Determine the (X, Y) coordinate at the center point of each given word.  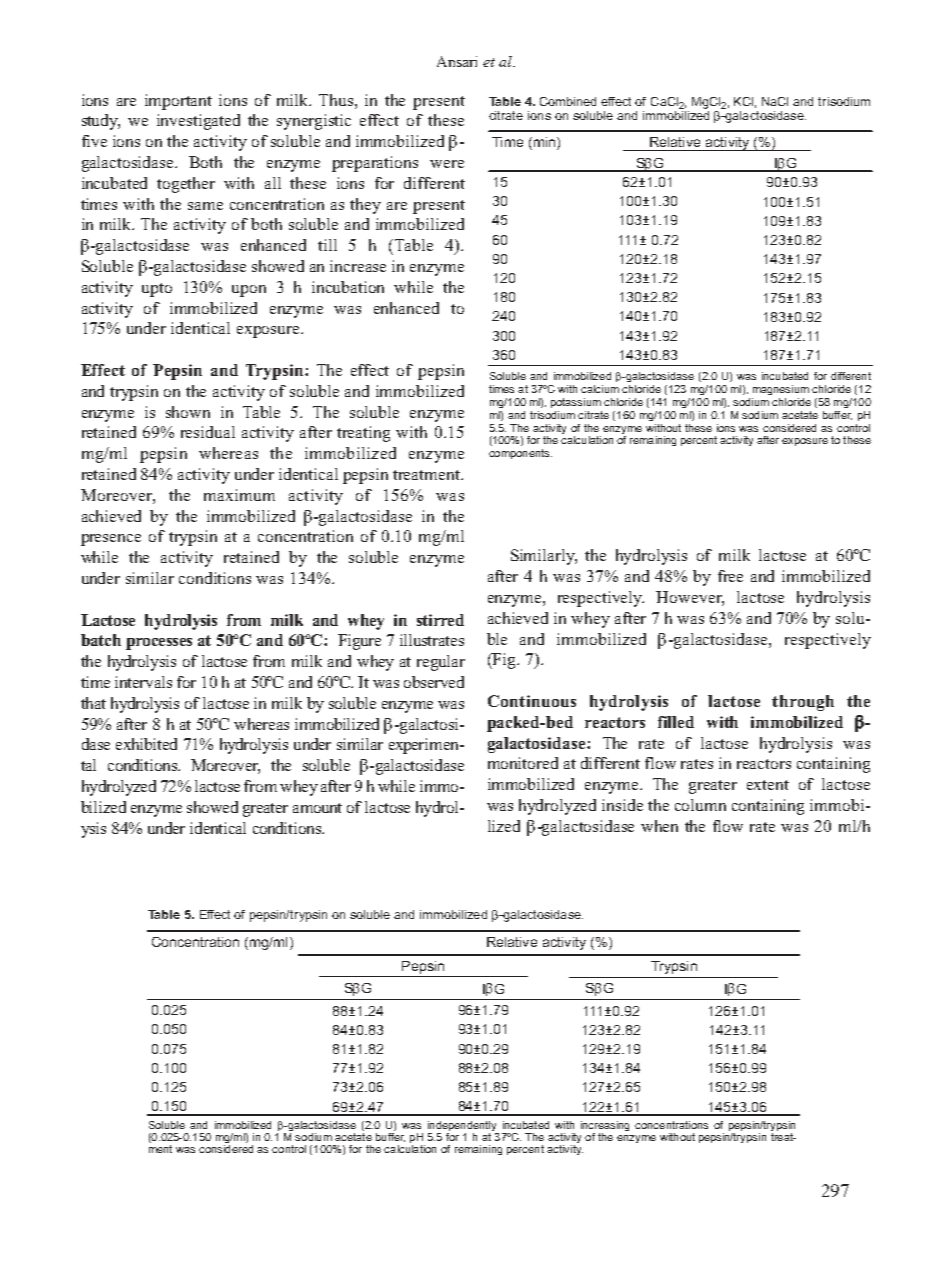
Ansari (457, 61)
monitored (523, 763)
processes (159, 644)
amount (317, 808)
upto (157, 290)
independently (463, 1127)
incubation (348, 287)
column (700, 805)
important (178, 102)
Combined (568, 101)
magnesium (781, 390)
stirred (440, 620)
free (730, 576)
